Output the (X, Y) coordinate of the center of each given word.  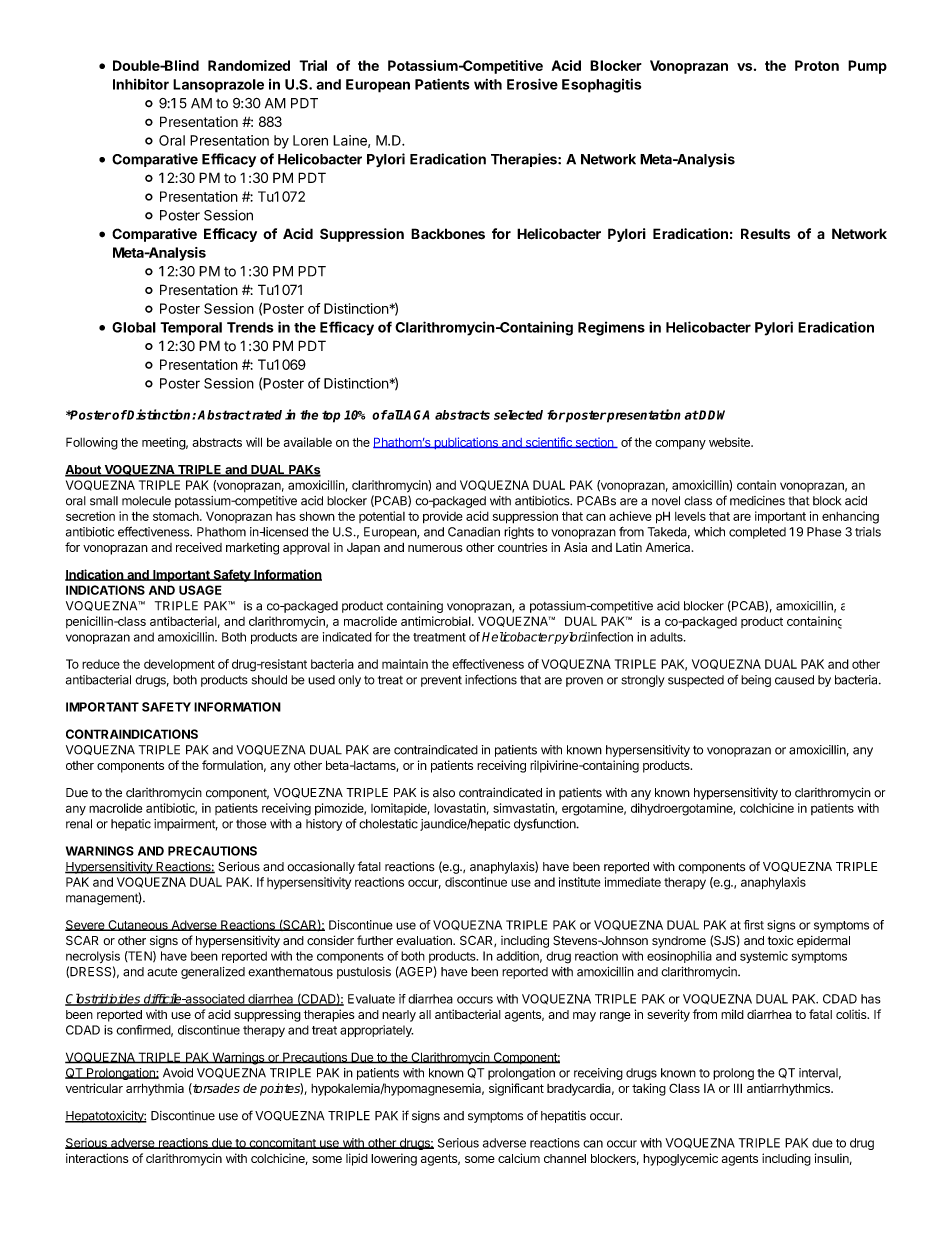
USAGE (200, 590)
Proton (817, 65)
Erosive (532, 84)
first (754, 925)
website (730, 442)
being (756, 681)
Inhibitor (141, 84)
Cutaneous (138, 925)
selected (518, 415)
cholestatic (388, 824)
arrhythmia (155, 1089)
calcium (519, 1158)
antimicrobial (437, 621)
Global (134, 327)
